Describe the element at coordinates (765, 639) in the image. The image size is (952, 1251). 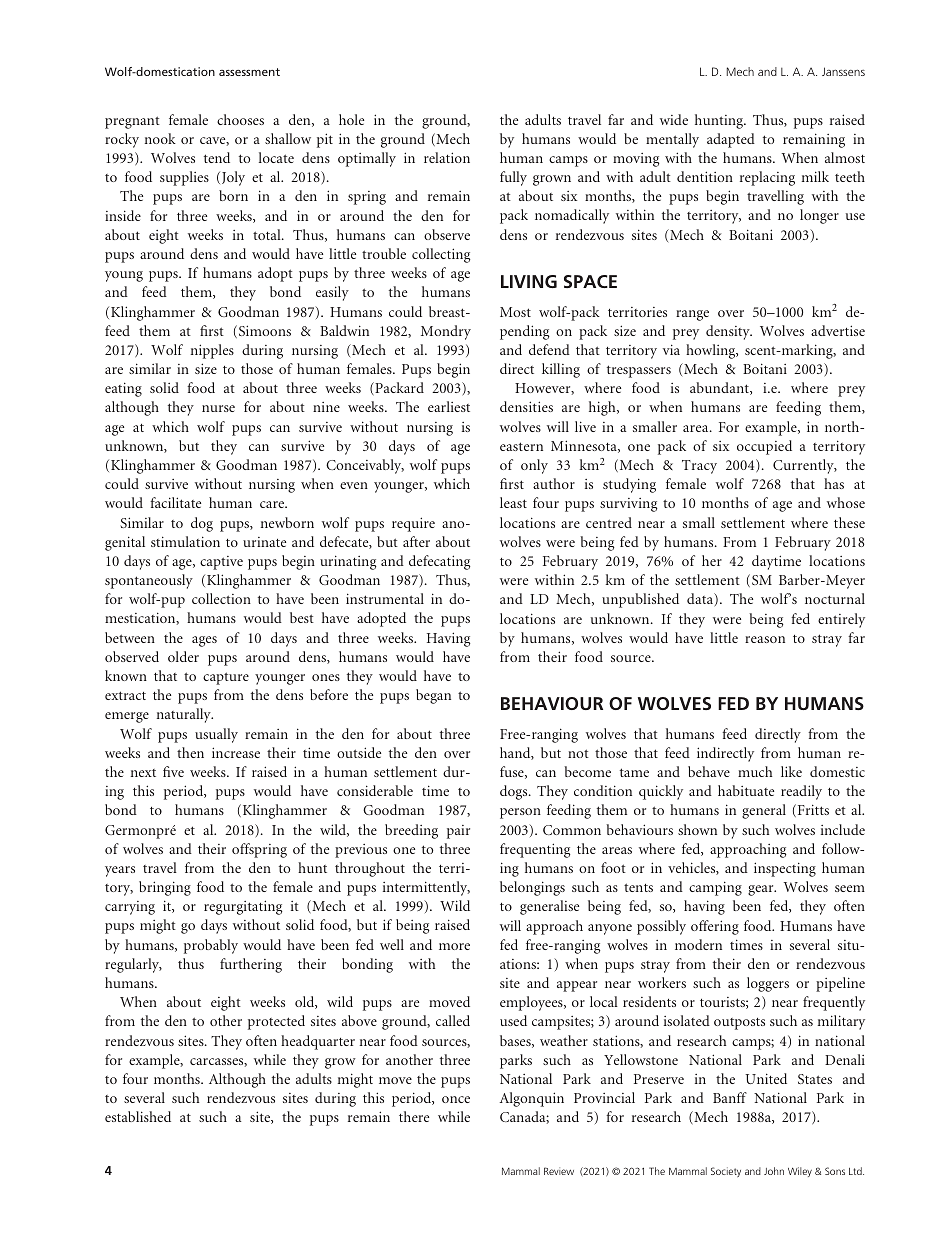
I see `reason` at that location.
